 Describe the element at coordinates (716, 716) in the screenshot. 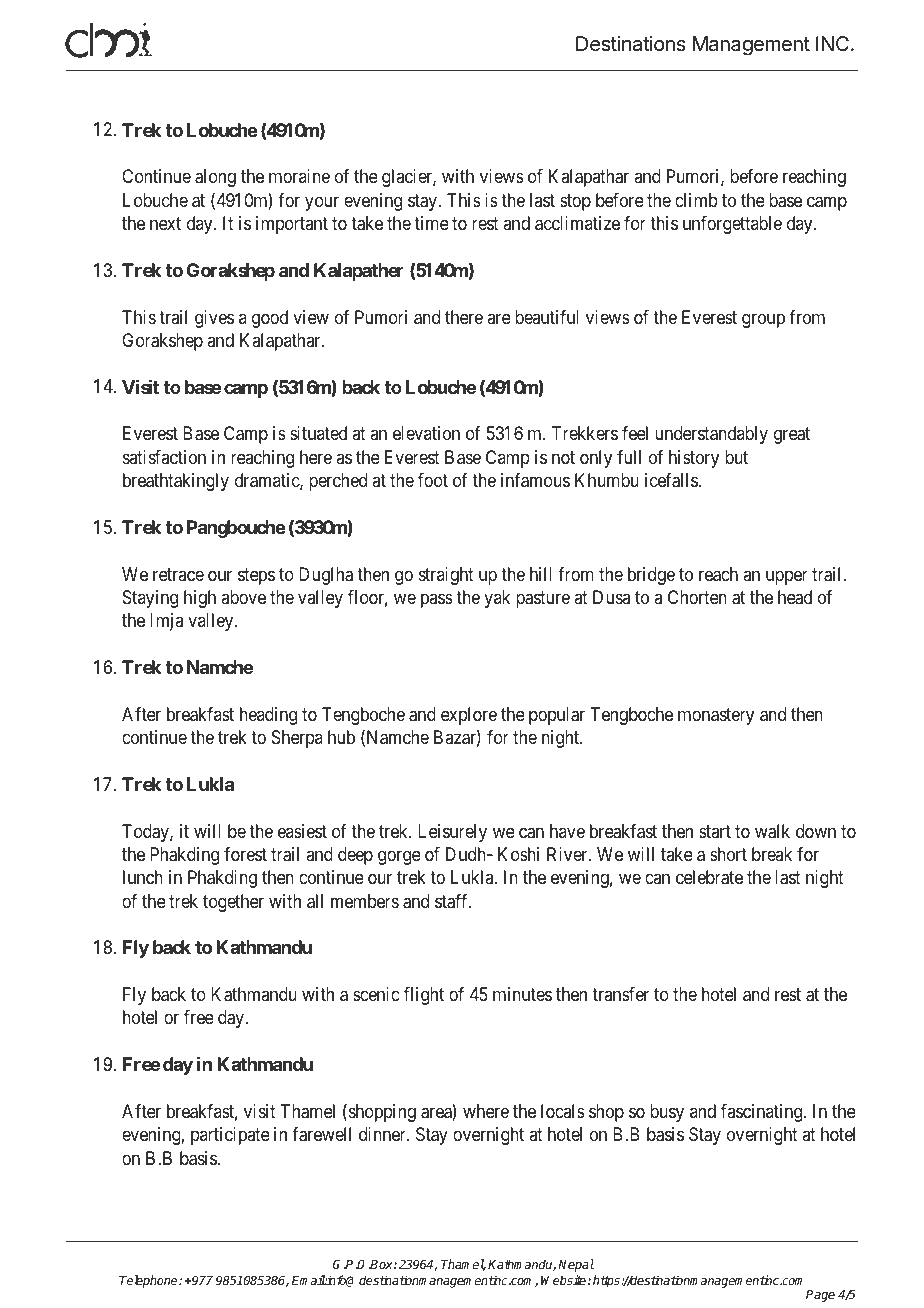

I see `monastery` at that location.
